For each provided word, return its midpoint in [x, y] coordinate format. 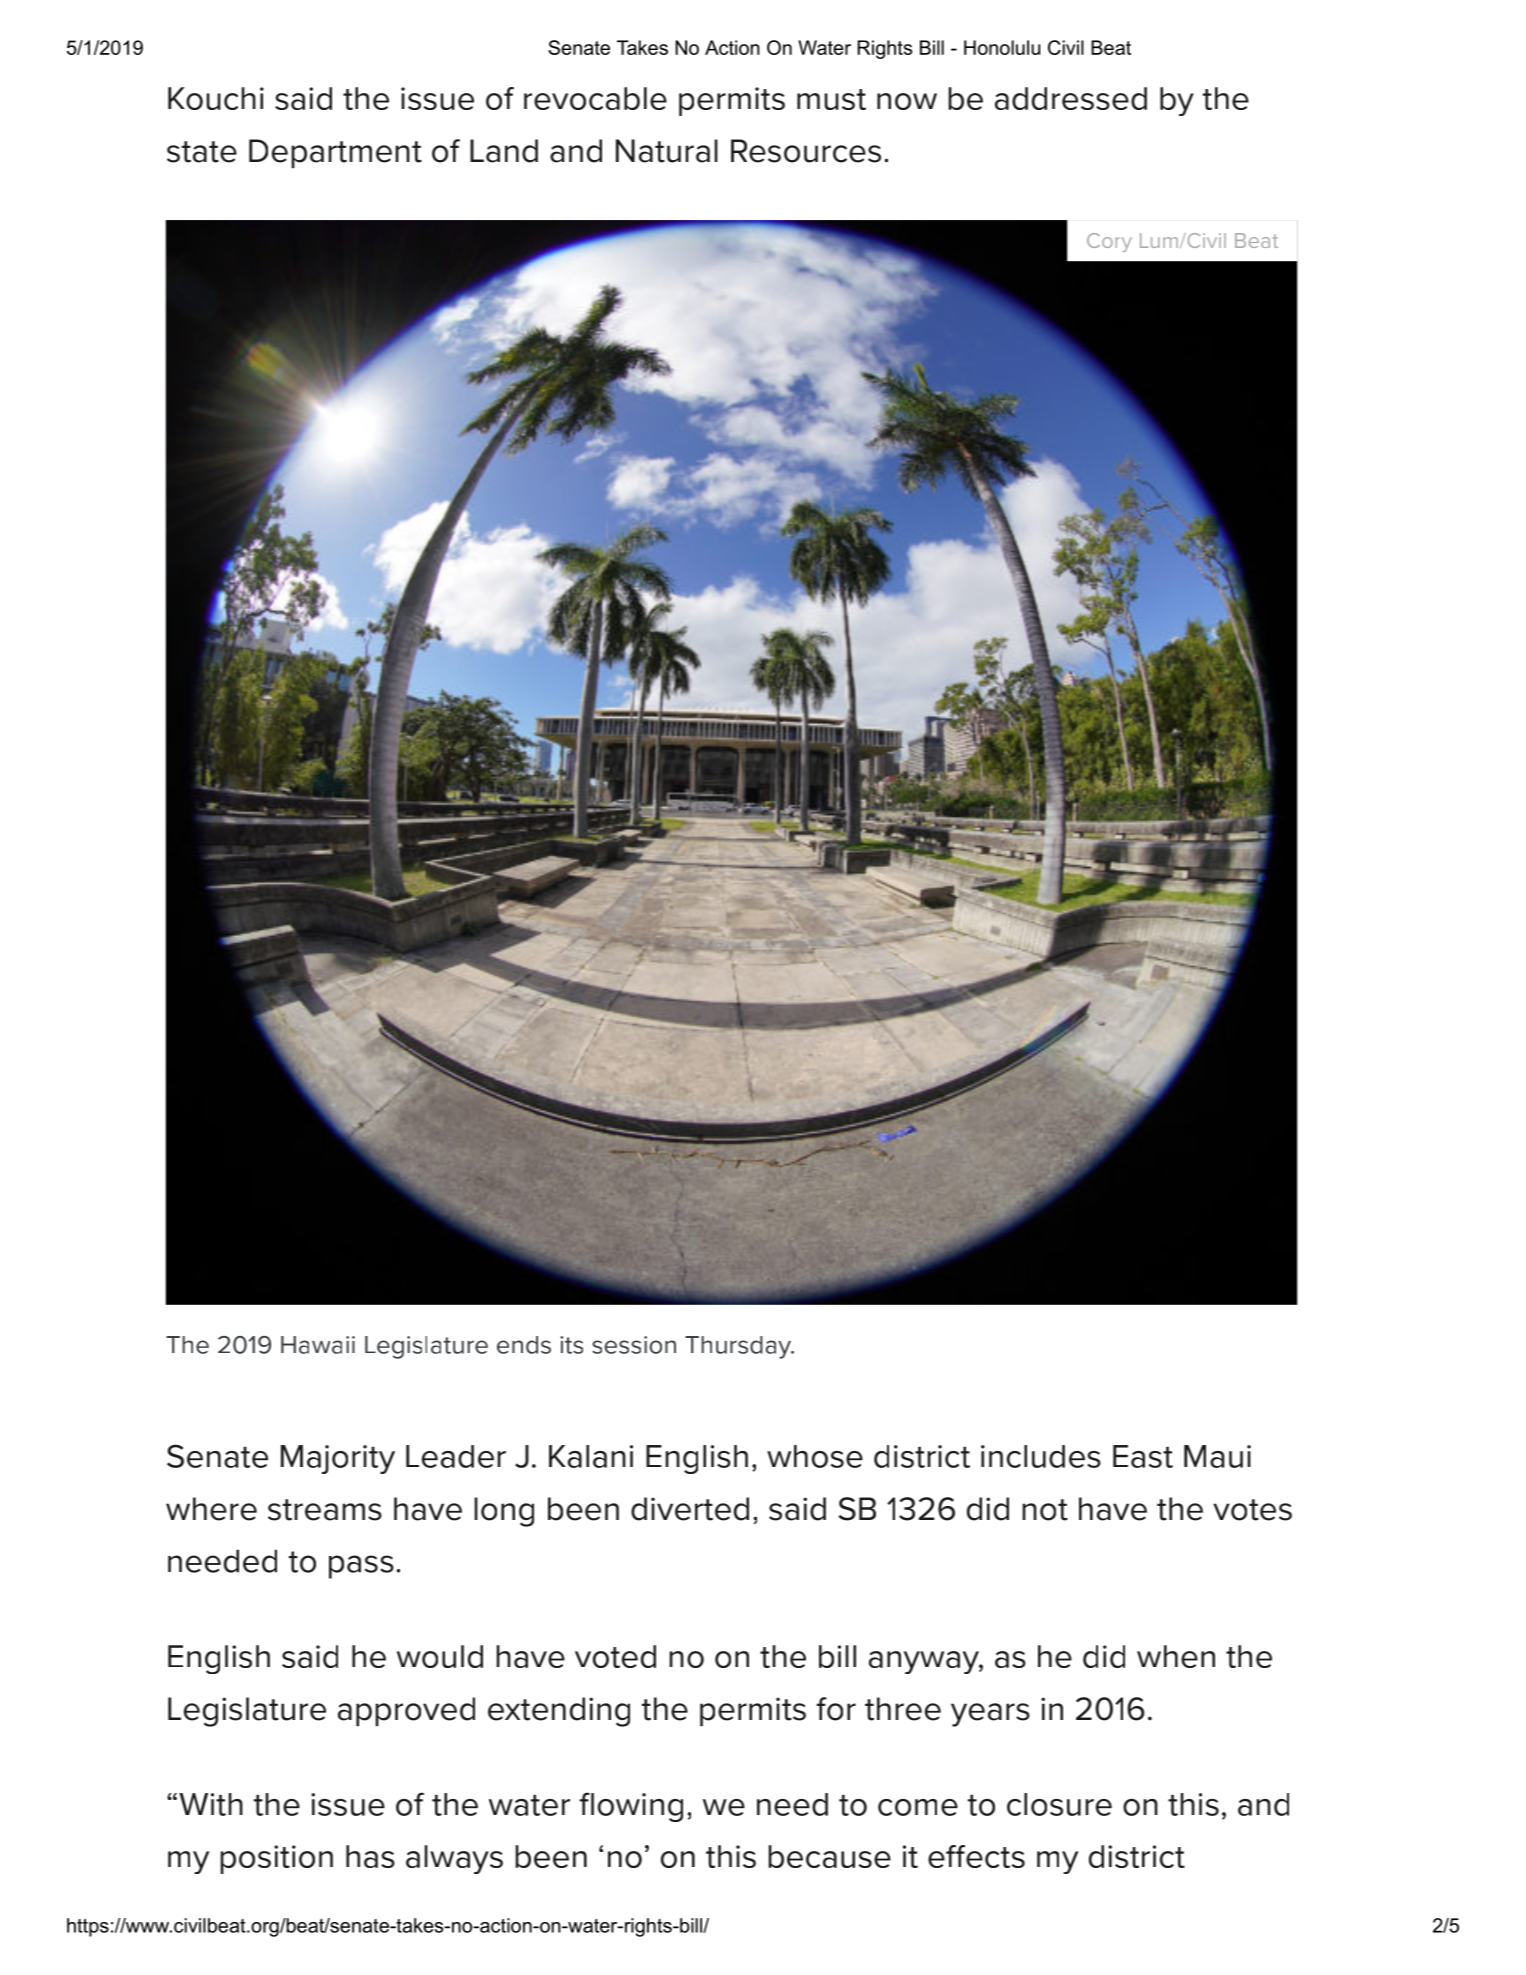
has [370, 1856]
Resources [806, 151]
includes [1041, 1456]
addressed [1071, 98]
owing [640, 1807]
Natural [667, 151]
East [1143, 1456]
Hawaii [318, 1345]
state [202, 152]
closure [1059, 1804]
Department [335, 153]
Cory [1109, 242]
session [634, 1345]
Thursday [739, 1347]
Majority [338, 1459]
